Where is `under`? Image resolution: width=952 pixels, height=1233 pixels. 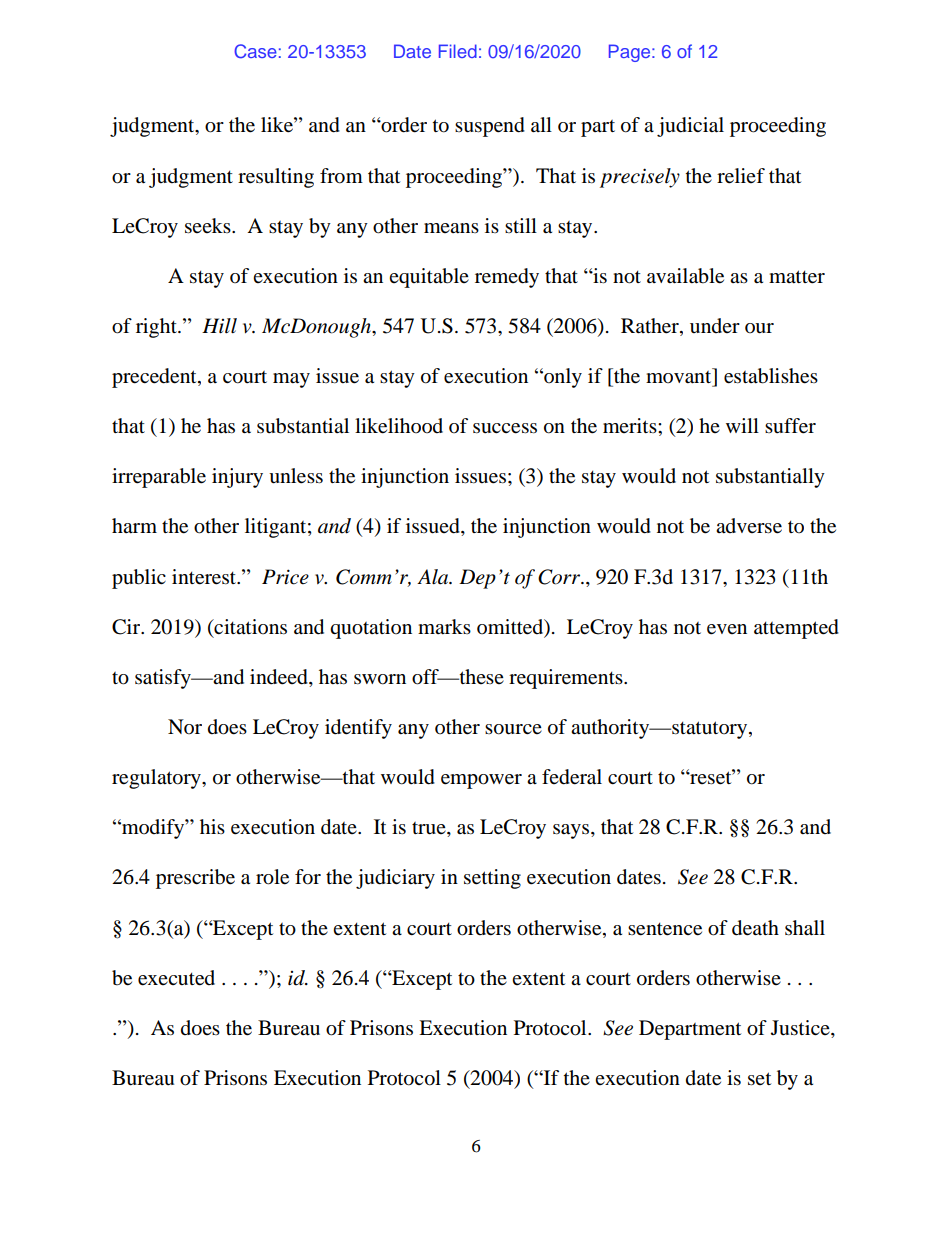 under is located at coordinates (715, 325).
